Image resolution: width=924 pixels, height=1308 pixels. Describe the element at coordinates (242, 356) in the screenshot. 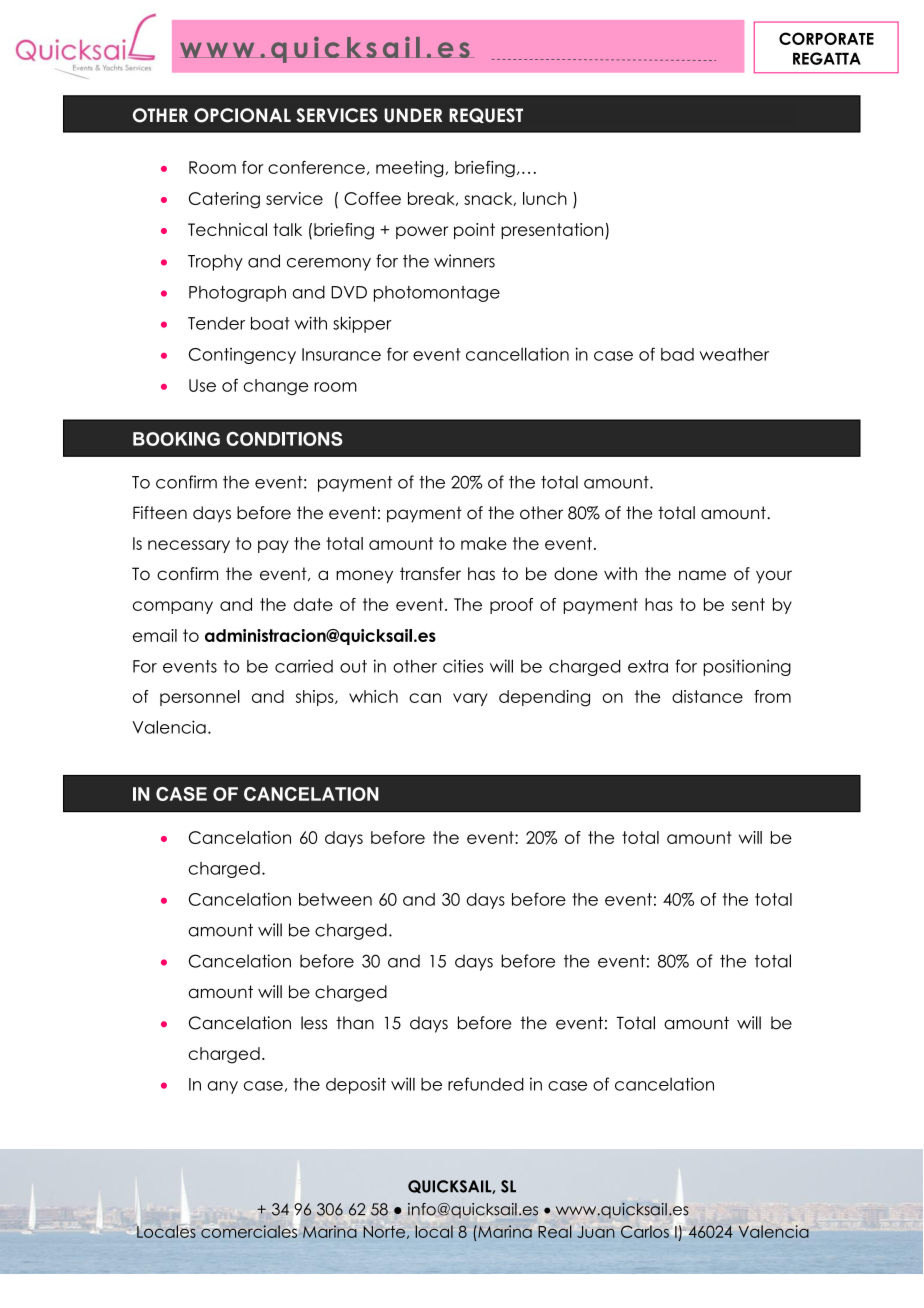

I see `Contingency` at that location.
